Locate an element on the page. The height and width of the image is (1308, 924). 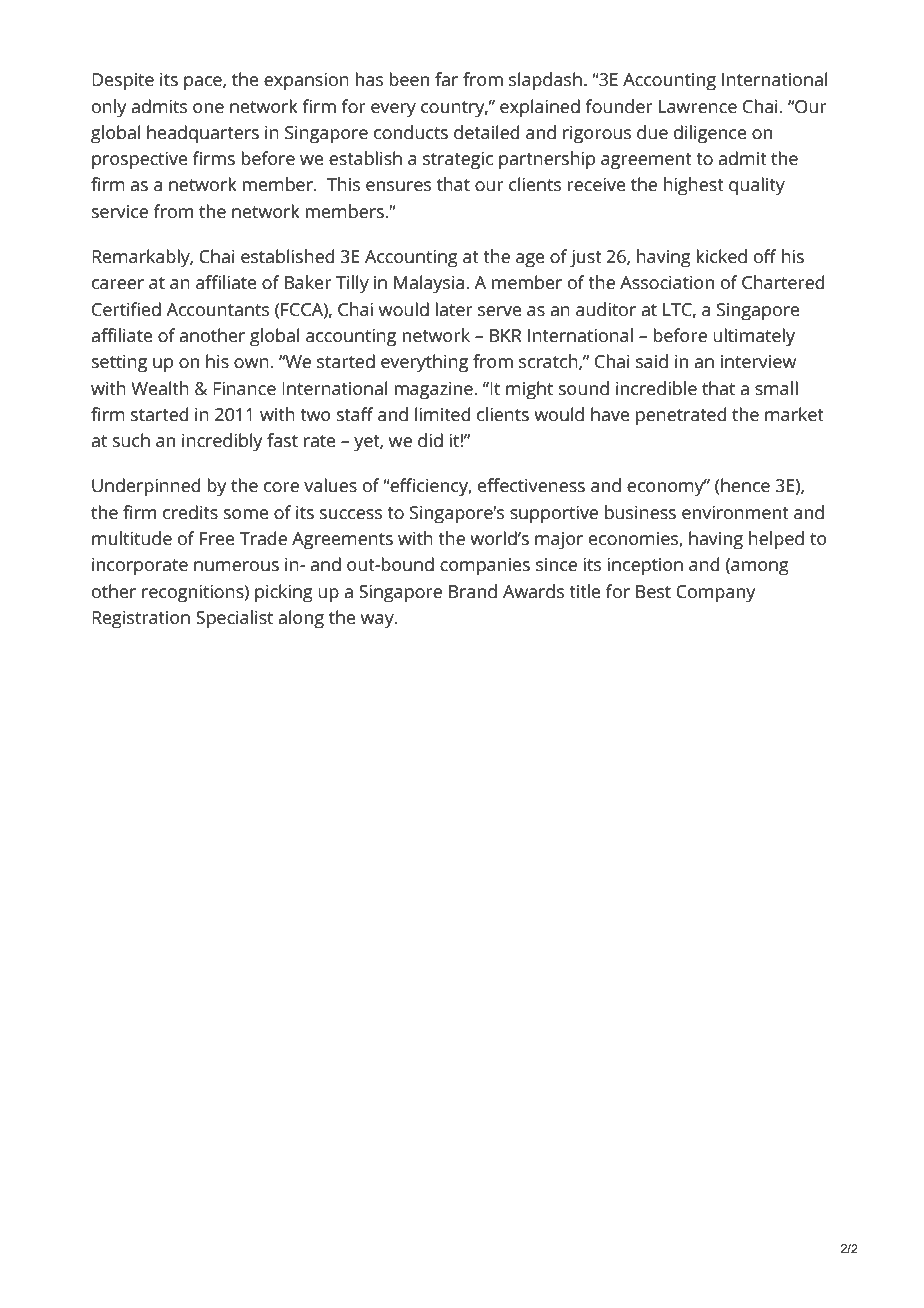
Brand is located at coordinates (473, 591).
